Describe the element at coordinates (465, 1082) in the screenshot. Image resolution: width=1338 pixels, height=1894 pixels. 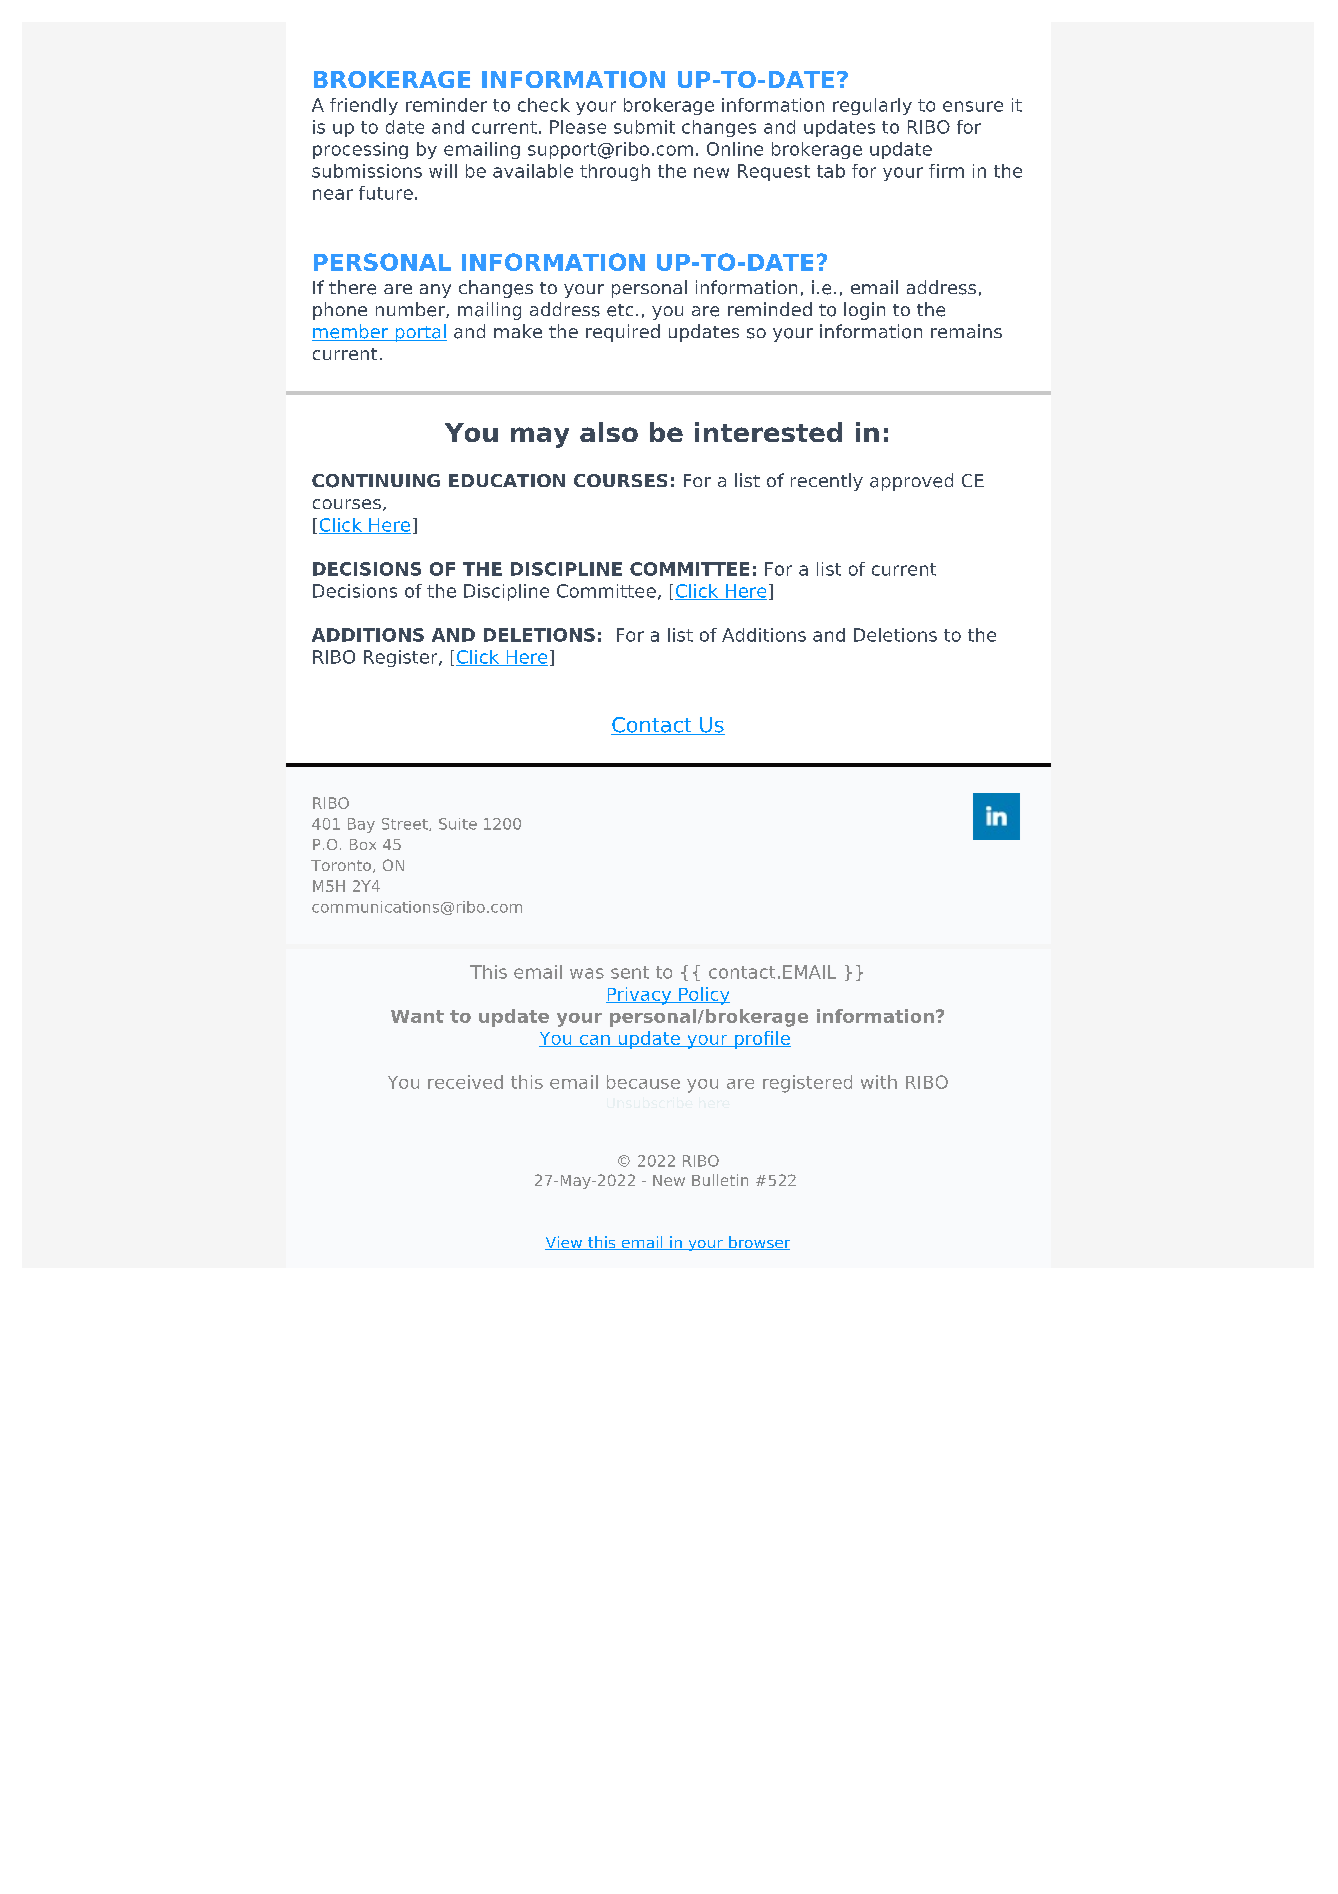
I see `received` at that location.
